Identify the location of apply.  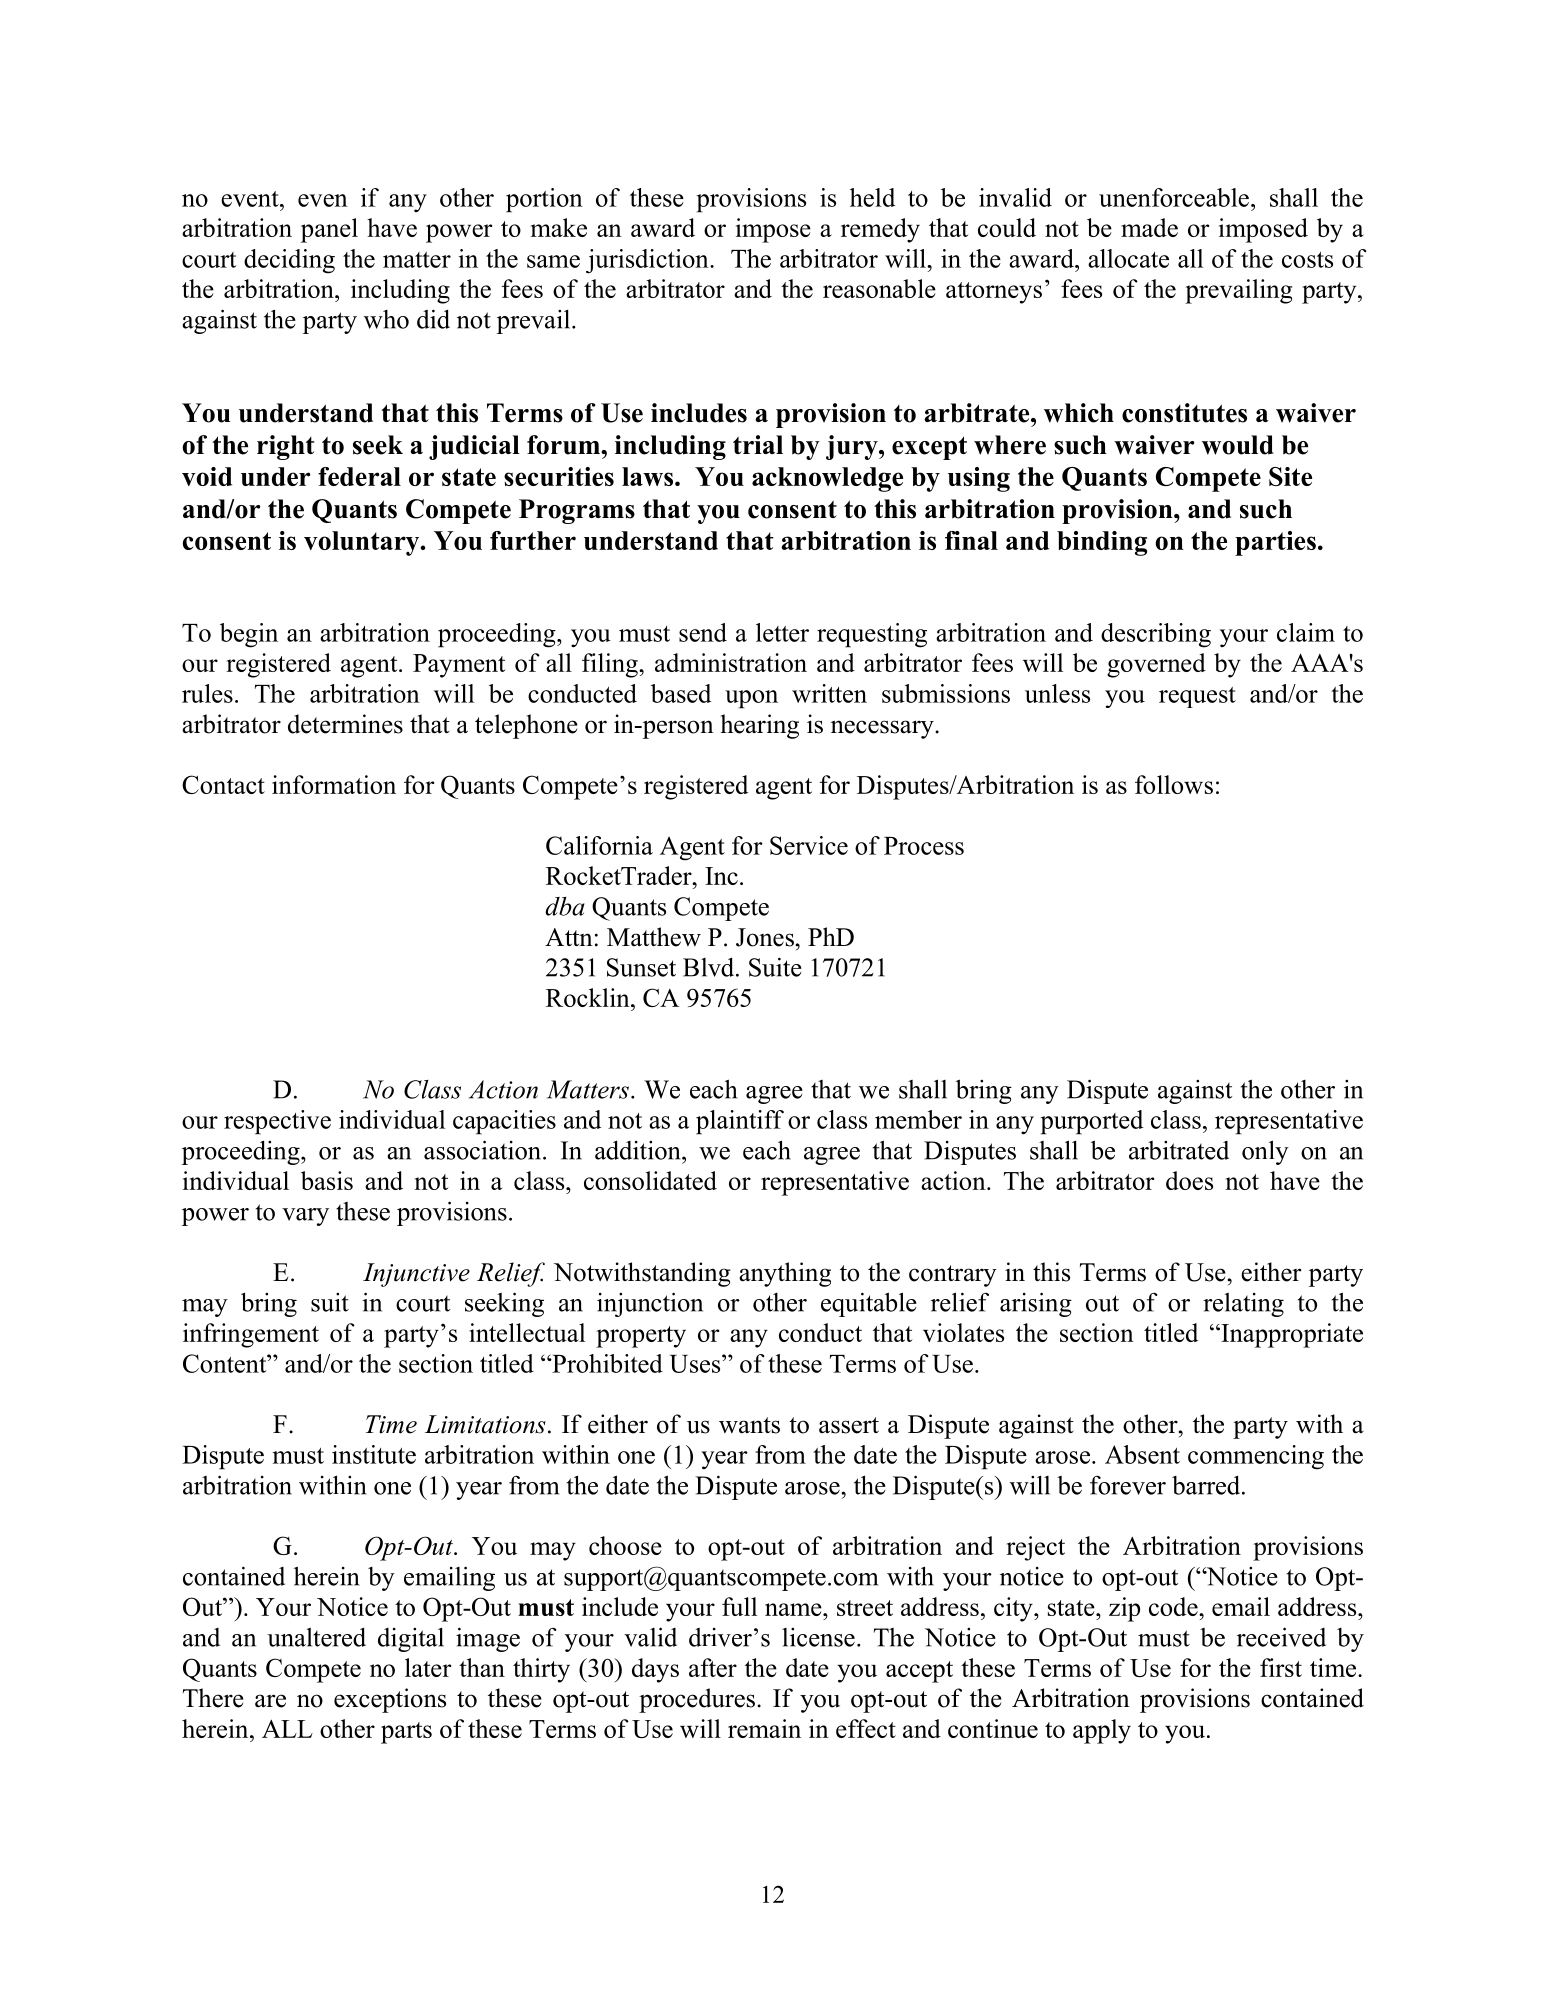
(1102, 1731).
